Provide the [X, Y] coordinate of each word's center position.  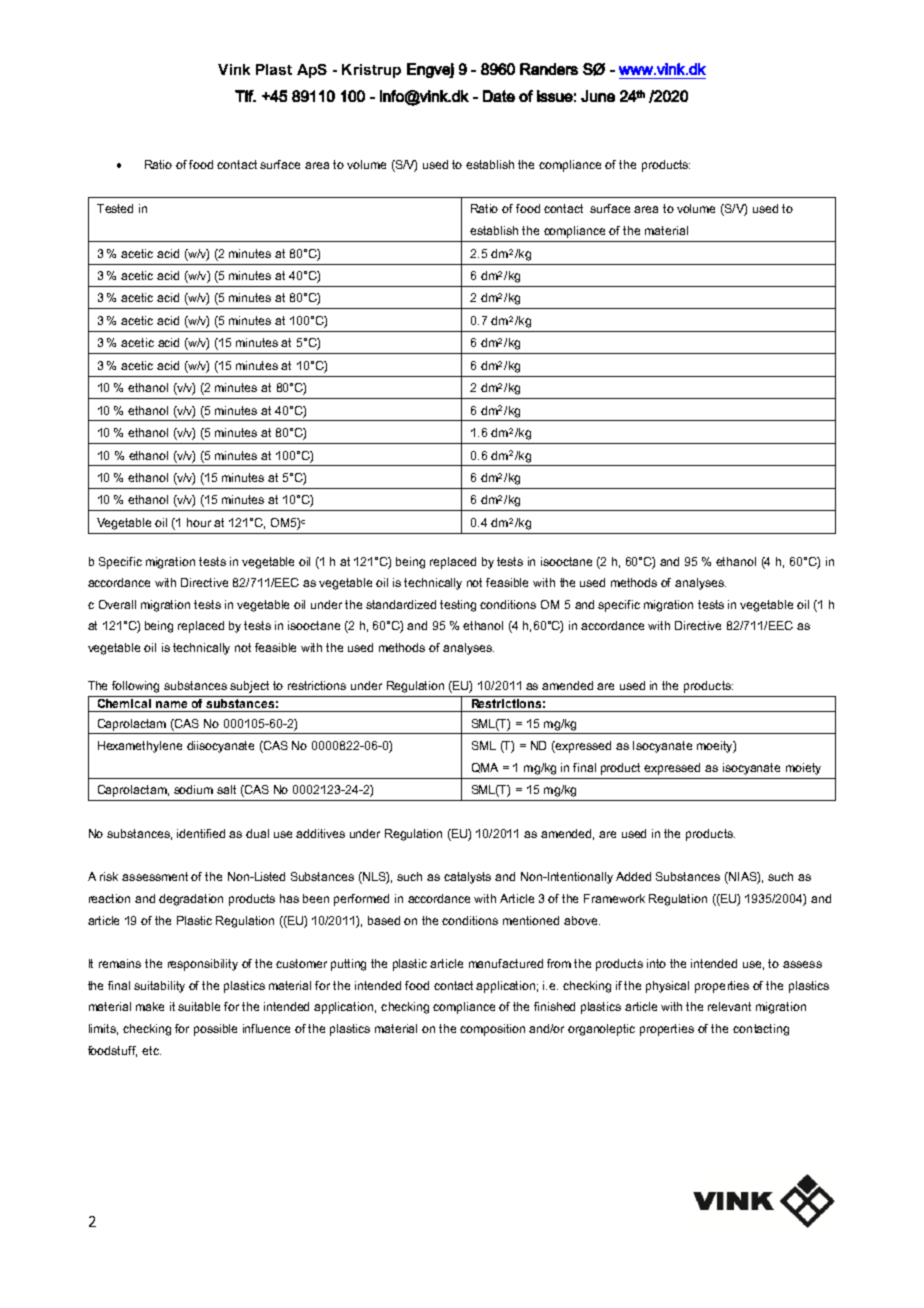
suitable [199, 1006]
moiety [803, 769]
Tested [115, 208]
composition [492, 1030]
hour [199, 522]
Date [499, 96]
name [171, 704]
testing [458, 606]
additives [320, 833]
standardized [401, 604]
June [598, 96]
